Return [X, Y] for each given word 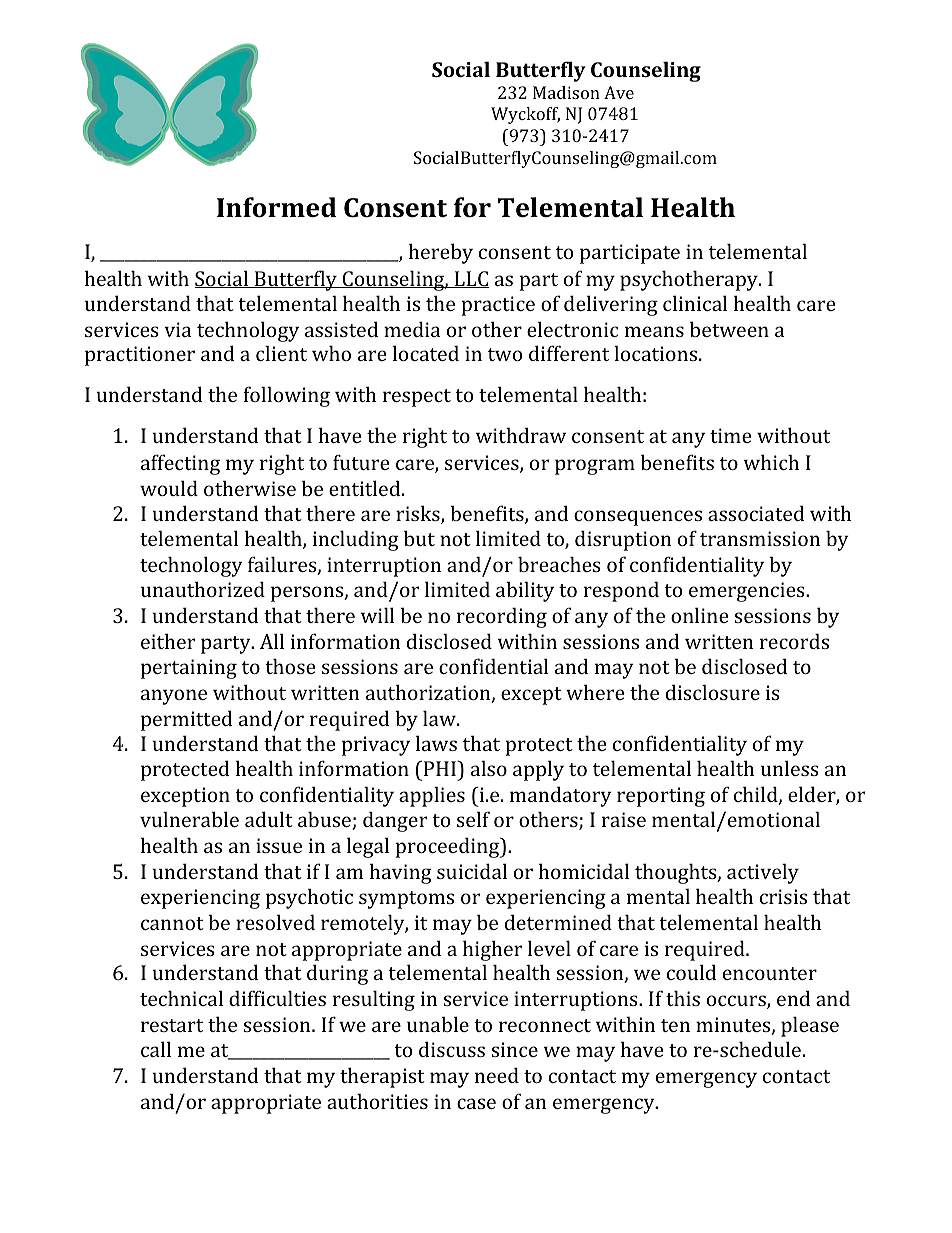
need [497, 1075]
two [505, 354]
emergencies [748, 592]
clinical [695, 303]
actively [763, 873]
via [177, 329]
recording [502, 617]
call [156, 1049]
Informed [276, 207]
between [729, 329]
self [473, 819]
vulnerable [189, 819]
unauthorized [203, 589]
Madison [566, 92]
